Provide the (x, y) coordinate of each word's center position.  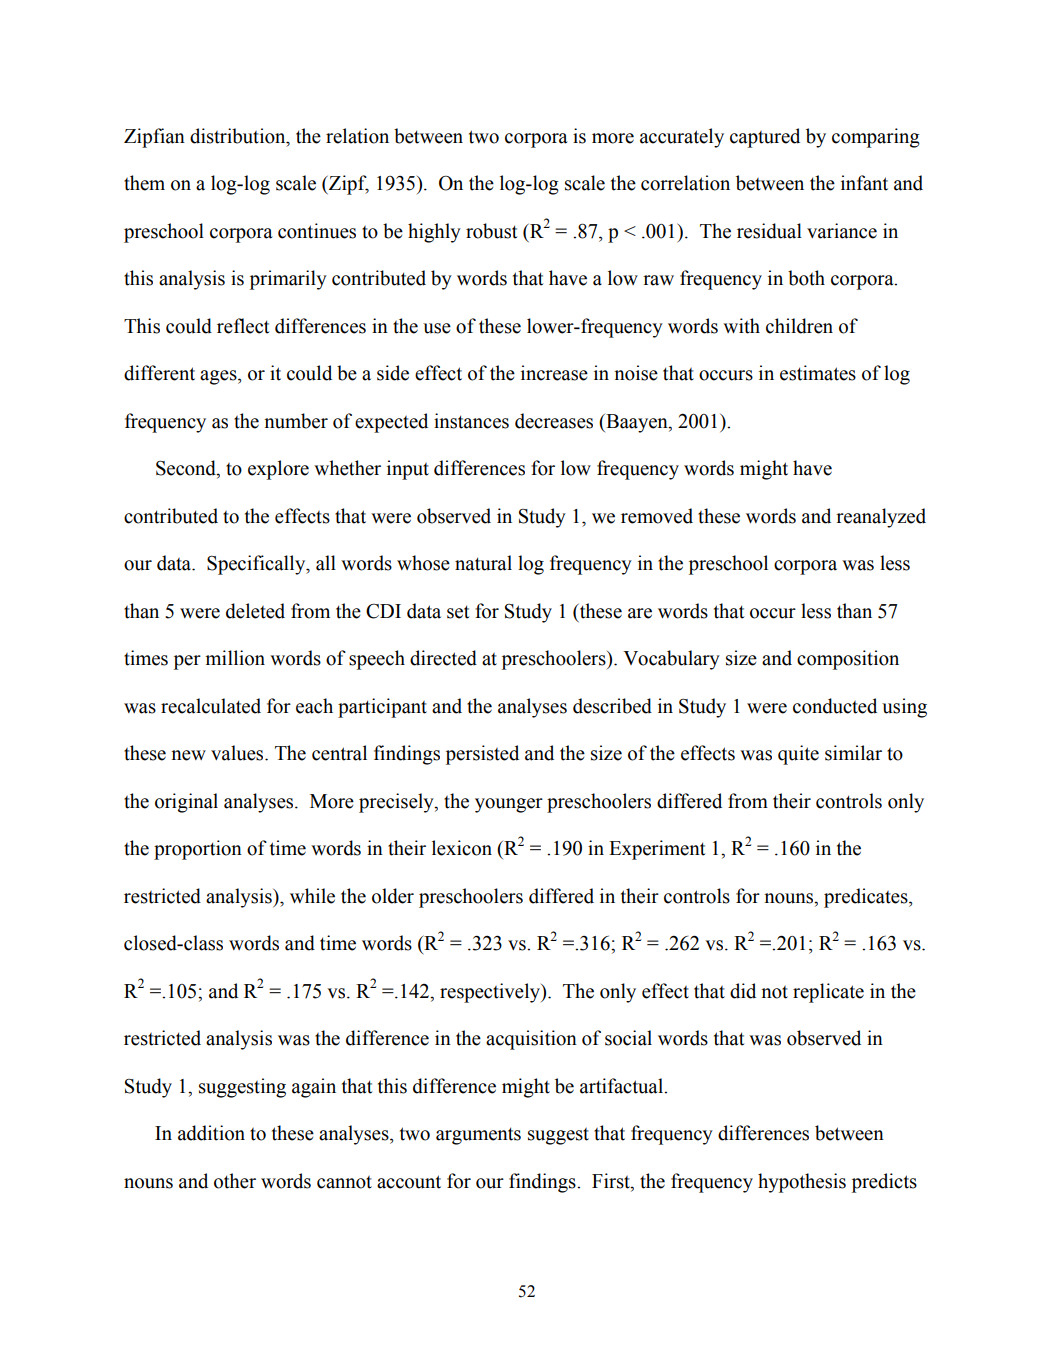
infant (864, 183)
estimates (818, 373)
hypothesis (802, 1183)
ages (219, 377)
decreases (554, 421)
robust (491, 231)
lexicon (462, 848)
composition (848, 660)
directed (443, 658)
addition (211, 1133)
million (235, 658)
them (144, 183)
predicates (867, 898)
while (312, 896)
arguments (478, 1136)
